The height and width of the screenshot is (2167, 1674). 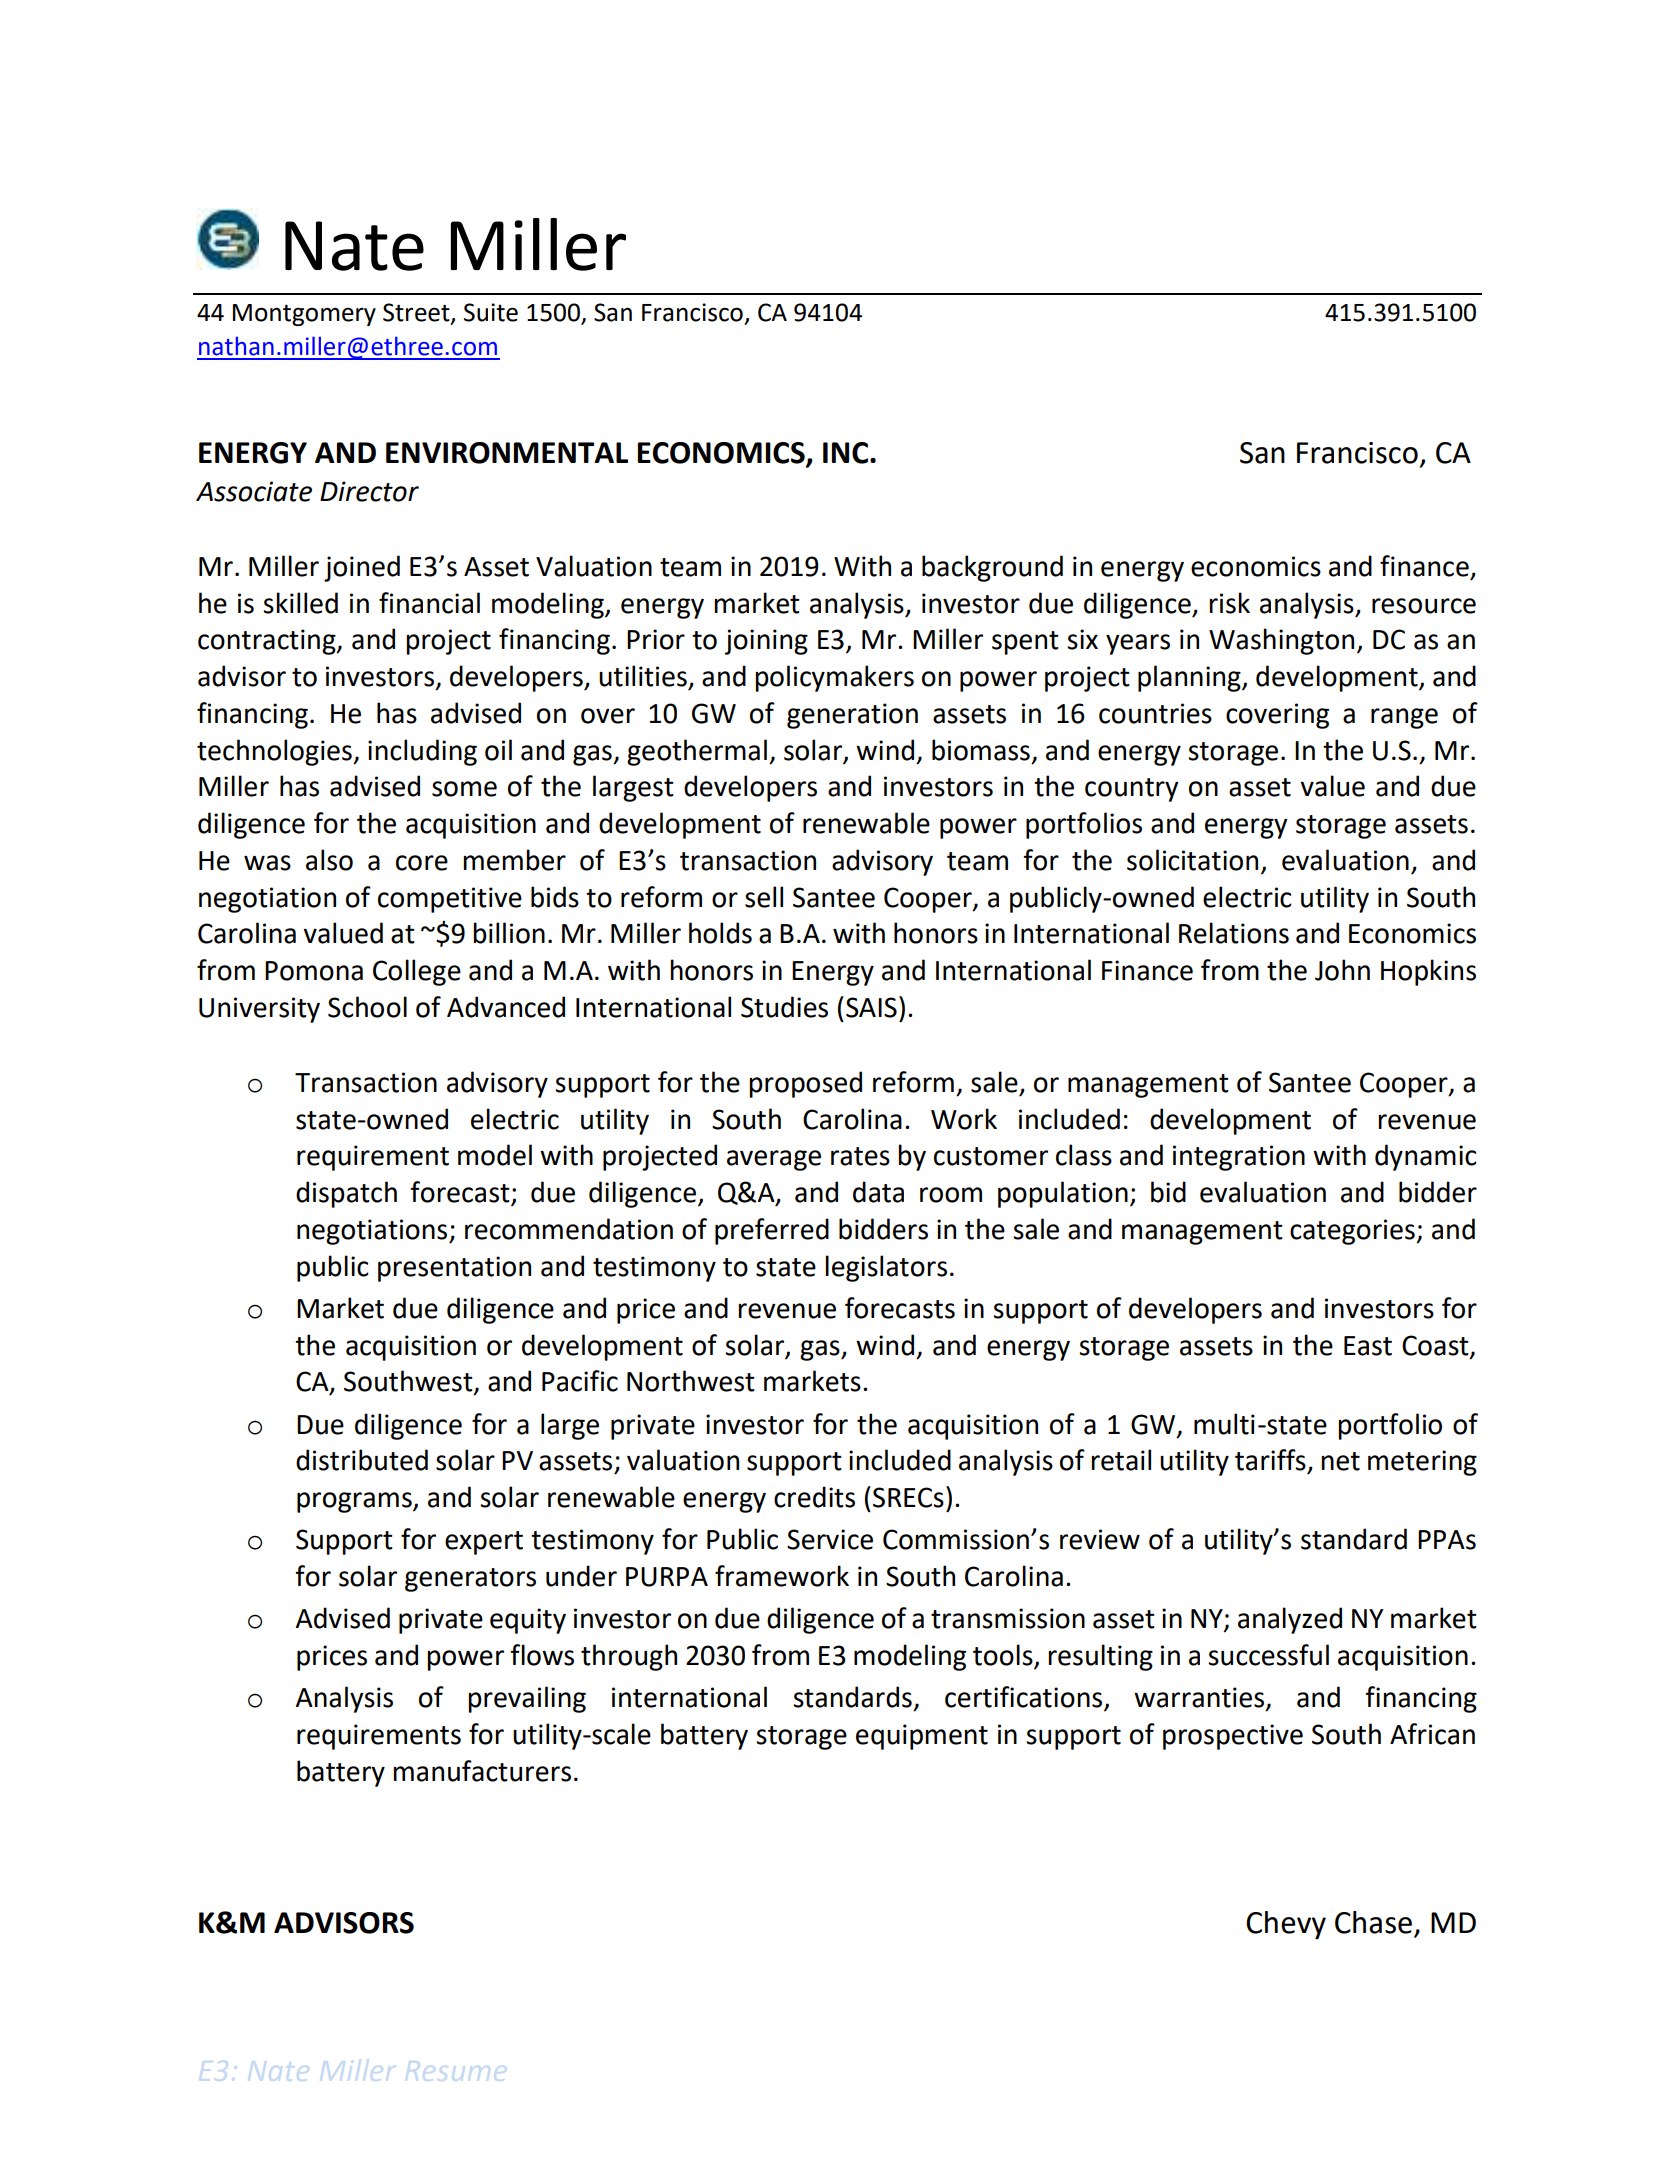 I want to click on Chevy, so click(x=1286, y=1925).
